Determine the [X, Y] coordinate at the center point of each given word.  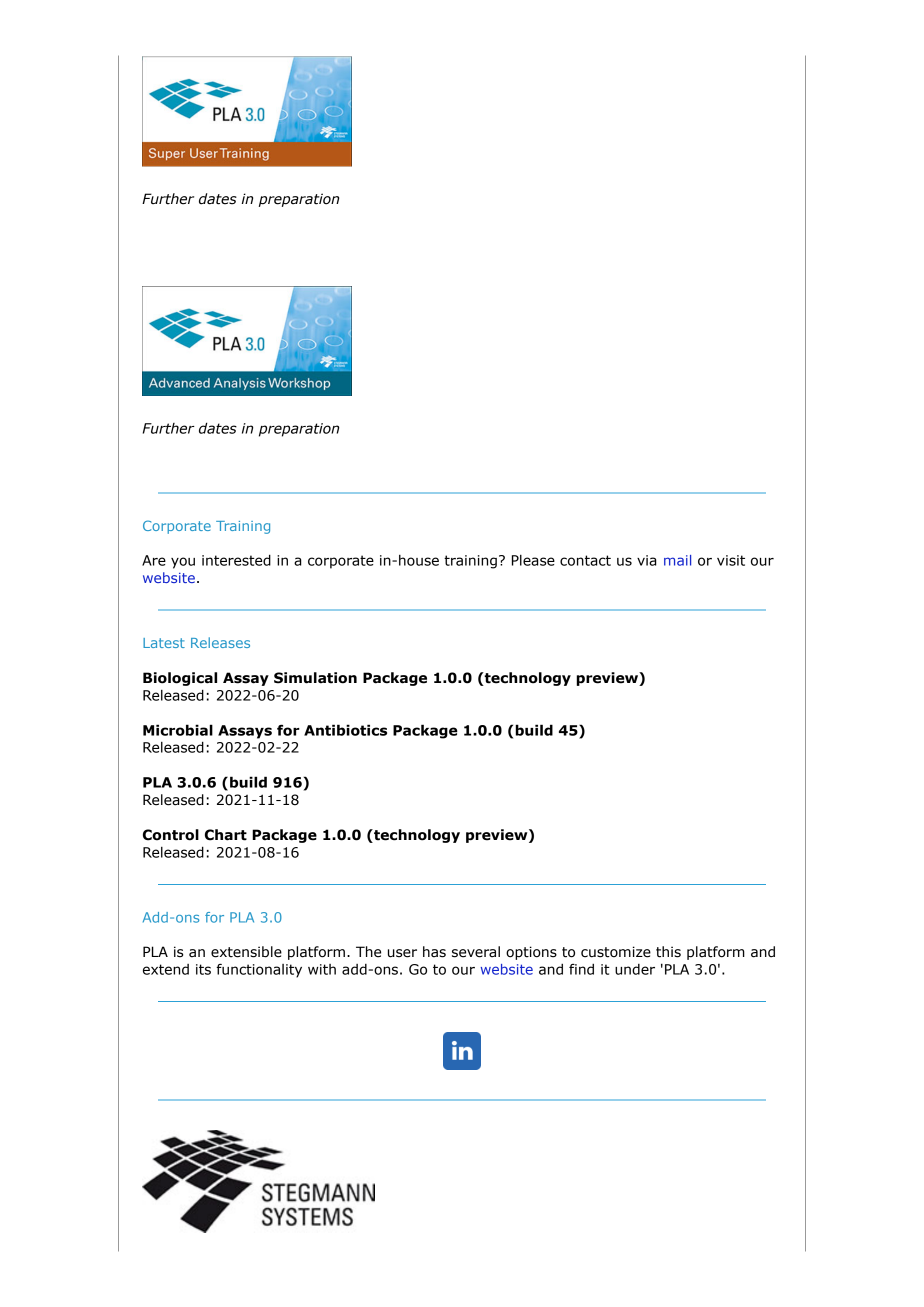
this [668, 952]
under [635, 969]
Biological [180, 679]
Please [533, 560]
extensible [246, 952]
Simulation [315, 678]
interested [236, 560]
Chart [226, 835]
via [647, 560]
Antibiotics [345, 730]
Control [171, 835]
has [434, 952]
